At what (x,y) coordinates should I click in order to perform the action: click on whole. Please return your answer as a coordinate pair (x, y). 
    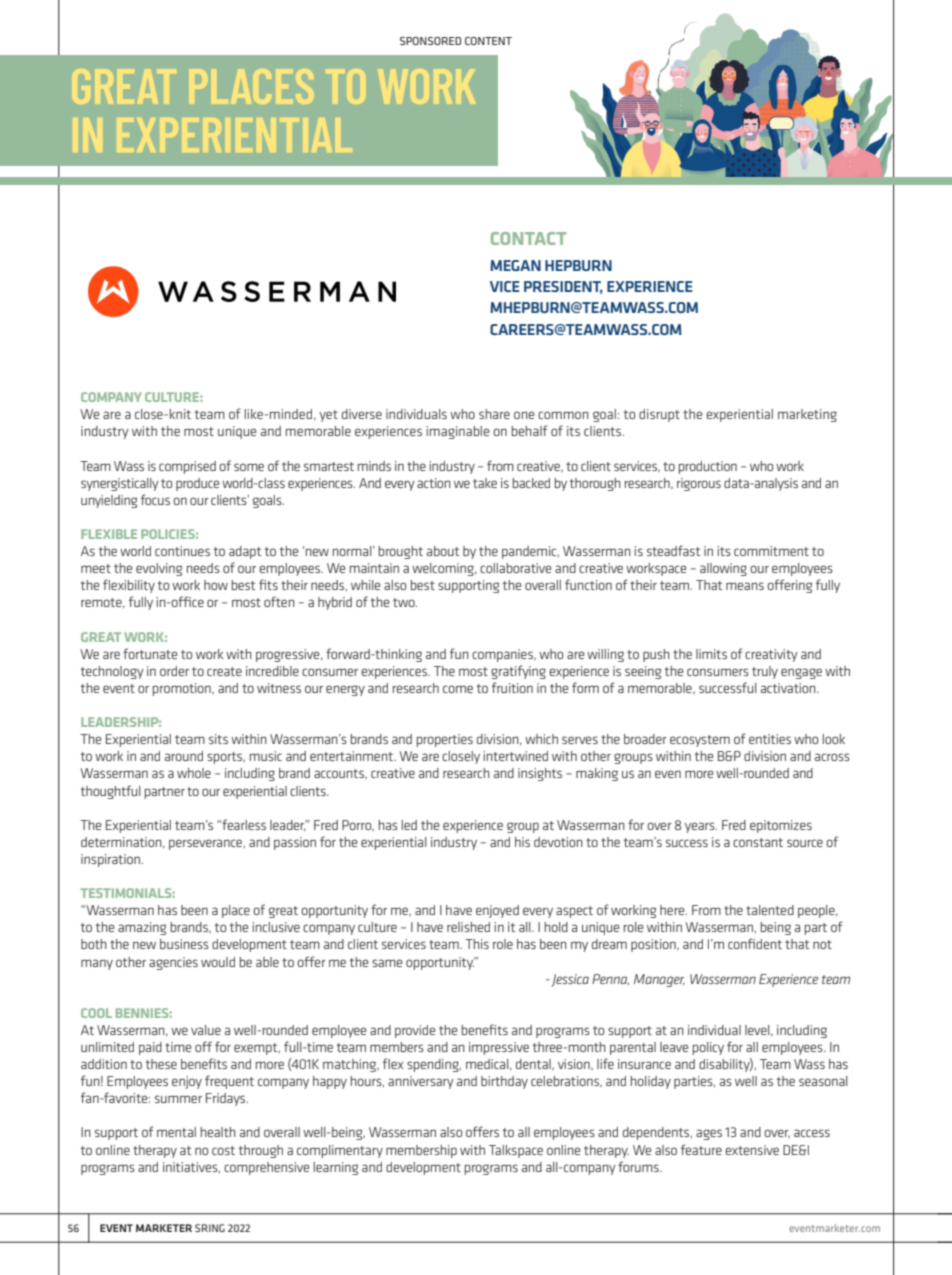
    Looking at the image, I should click on (194, 773).
